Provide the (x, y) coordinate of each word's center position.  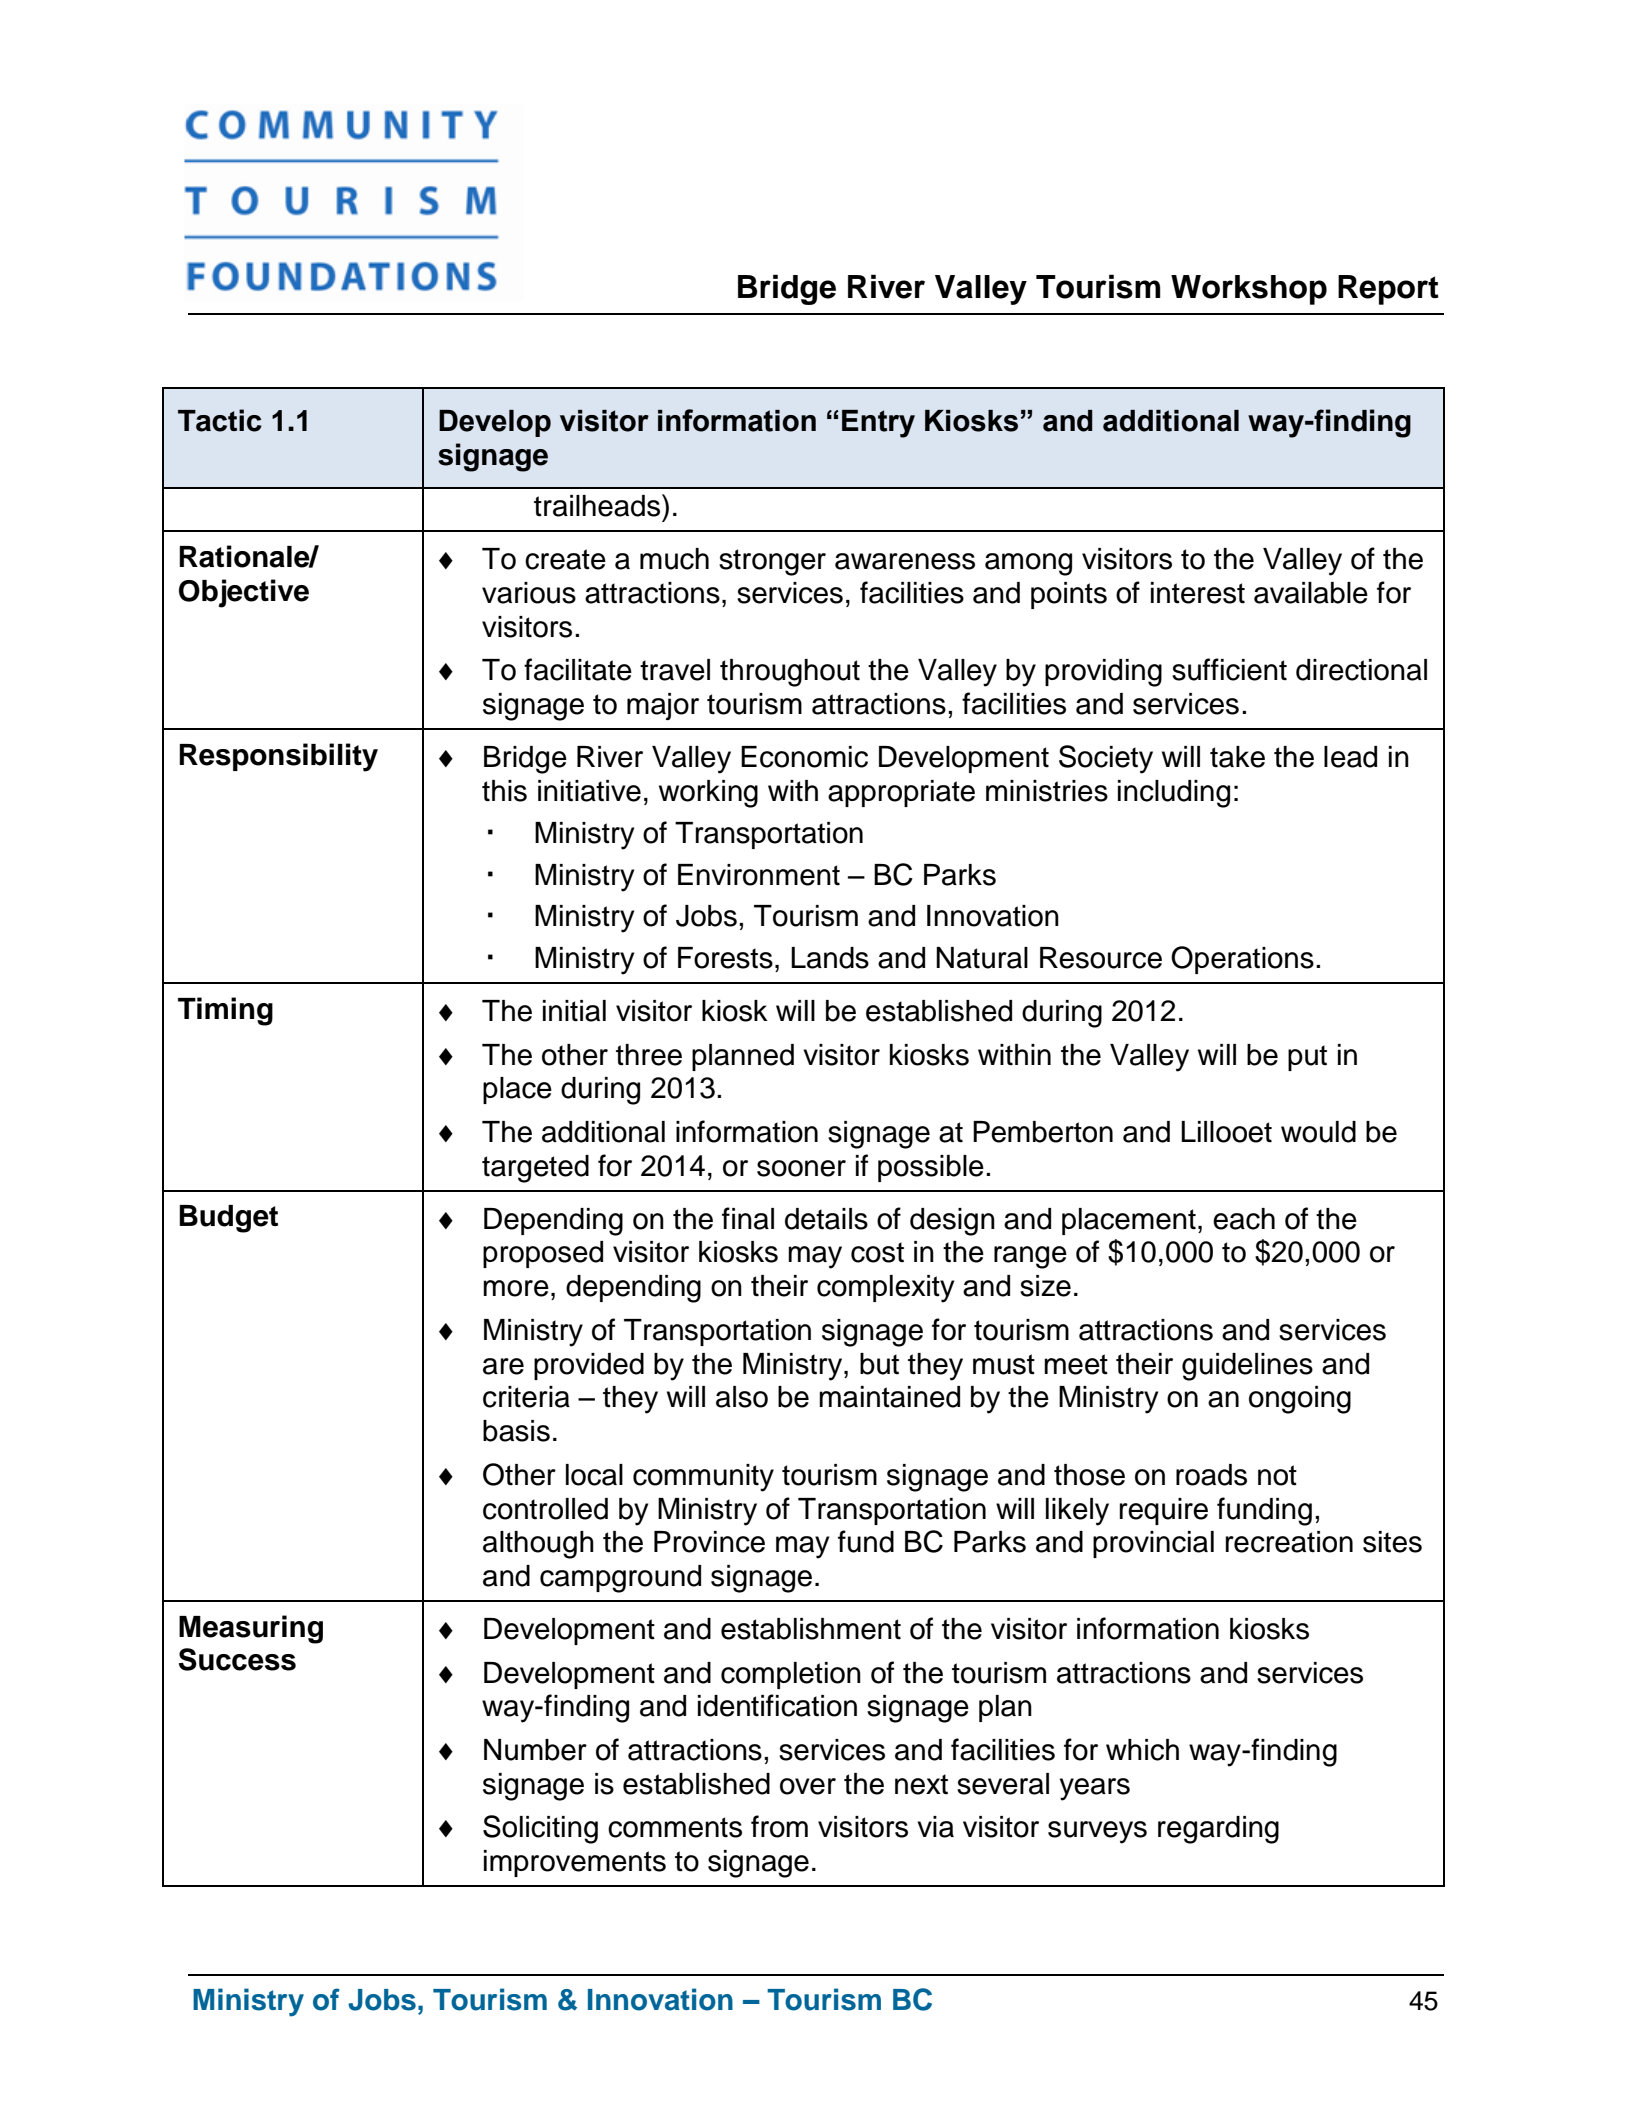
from (779, 1826)
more (516, 1288)
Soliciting (540, 1829)
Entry (878, 424)
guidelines (1247, 1367)
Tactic (220, 420)
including (1174, 794)
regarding (1218, 1830)
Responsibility (278, 757)
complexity (885, 1289)
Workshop (1249, 290)
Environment (759, 875)
